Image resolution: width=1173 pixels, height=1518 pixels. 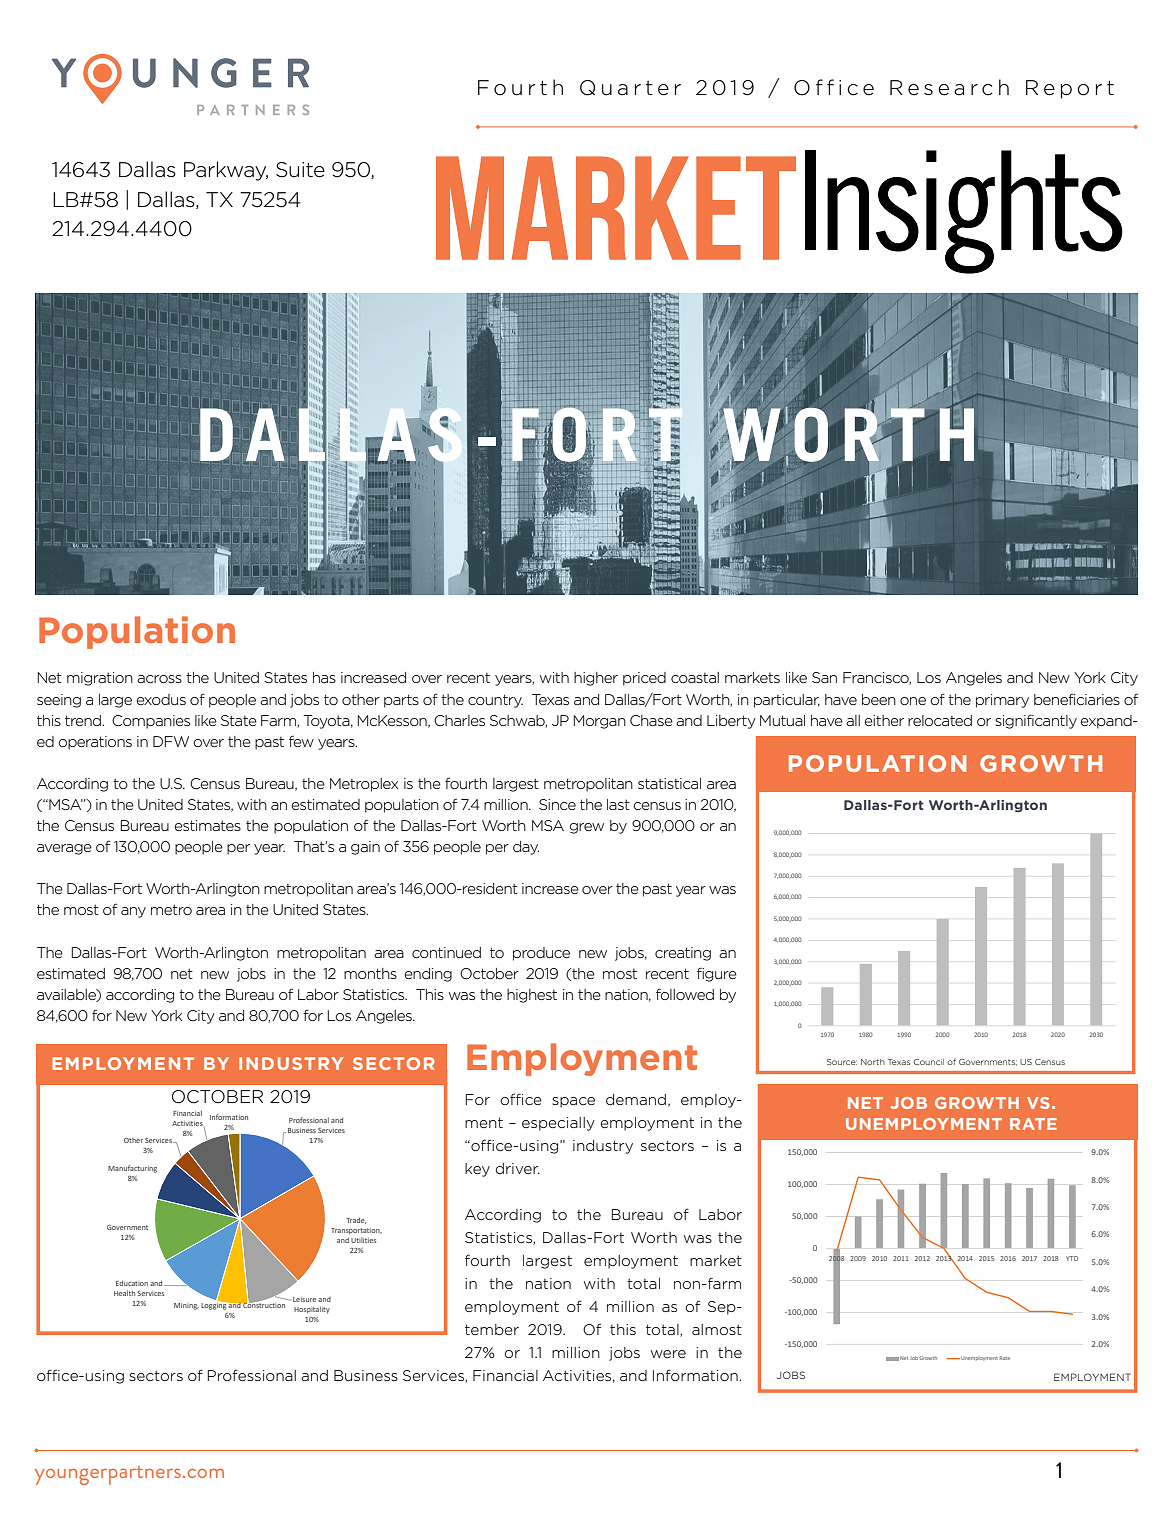 I want to click on Mining, so click(x=186, y=1306).
